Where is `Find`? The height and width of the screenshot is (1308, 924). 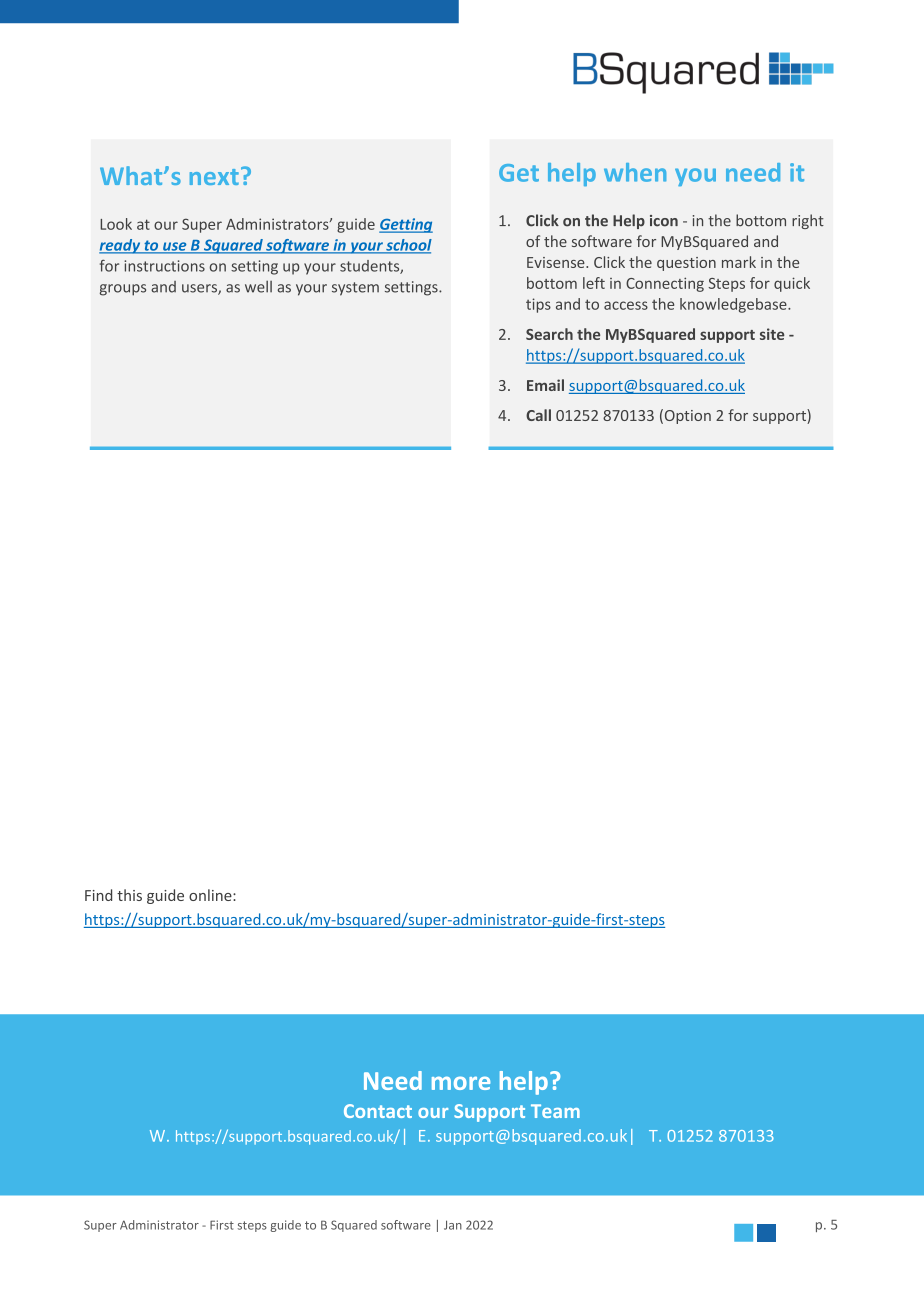 Find is located at coordinates (98, 895).
